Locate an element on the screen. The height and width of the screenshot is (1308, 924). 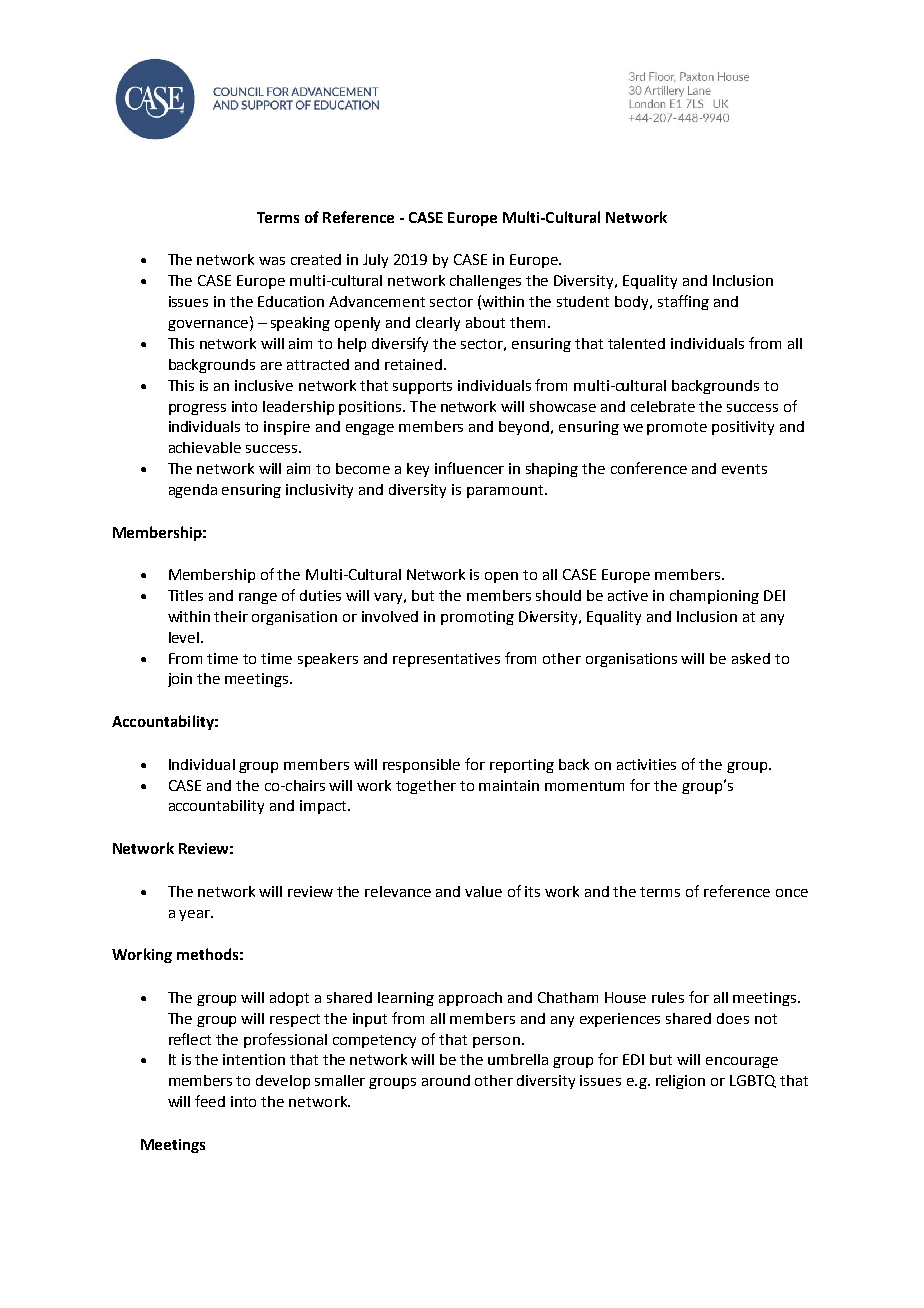
staffing is located at coordinates (683, 302).
